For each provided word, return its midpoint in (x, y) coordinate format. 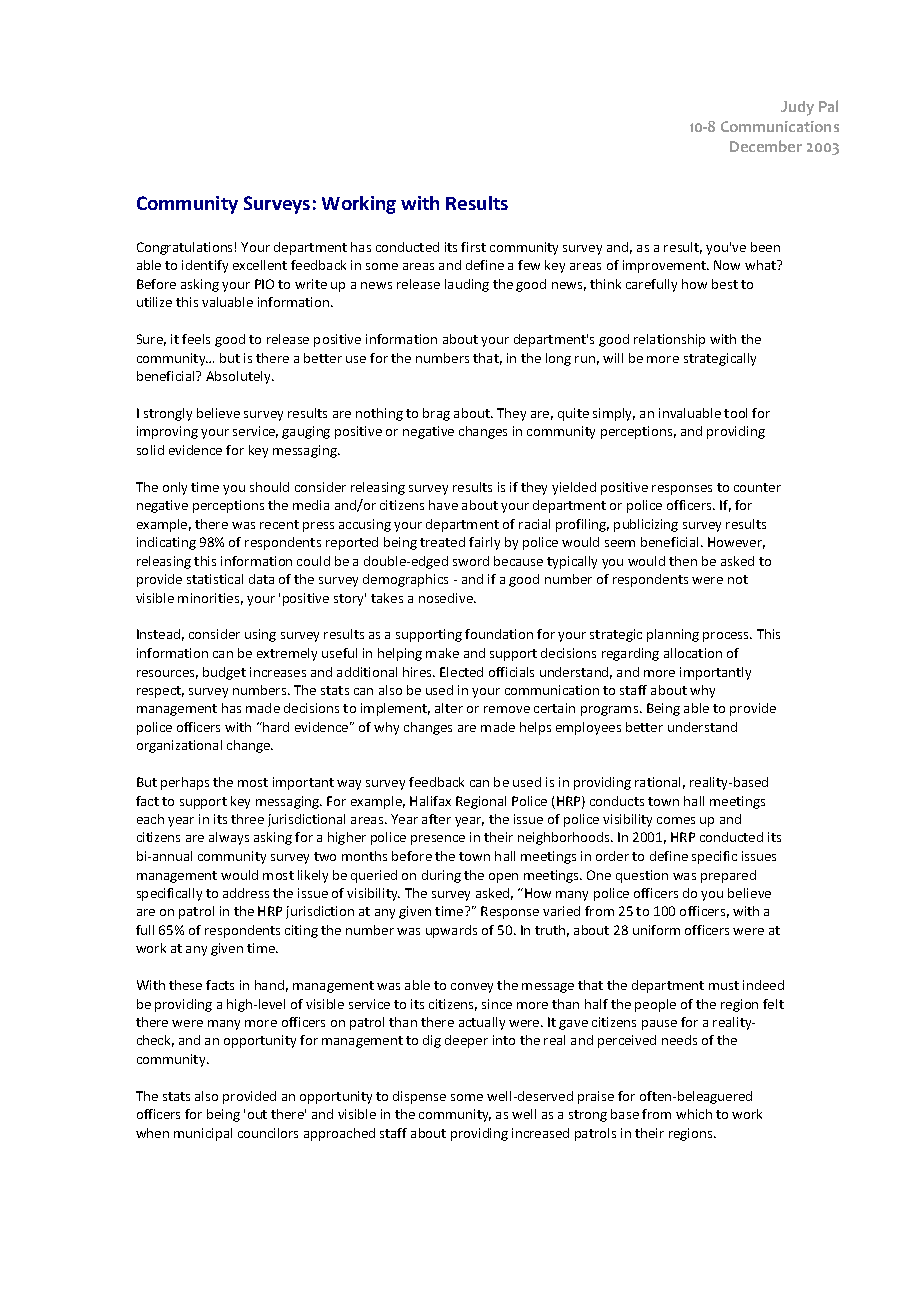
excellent (260, 265)
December (766, 146)
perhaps (185, 783)
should (269, 487)
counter (757, 487)
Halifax (430, 801)
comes (676, 820)
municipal (203, 1134)
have (443, 505)
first (473, 247)
